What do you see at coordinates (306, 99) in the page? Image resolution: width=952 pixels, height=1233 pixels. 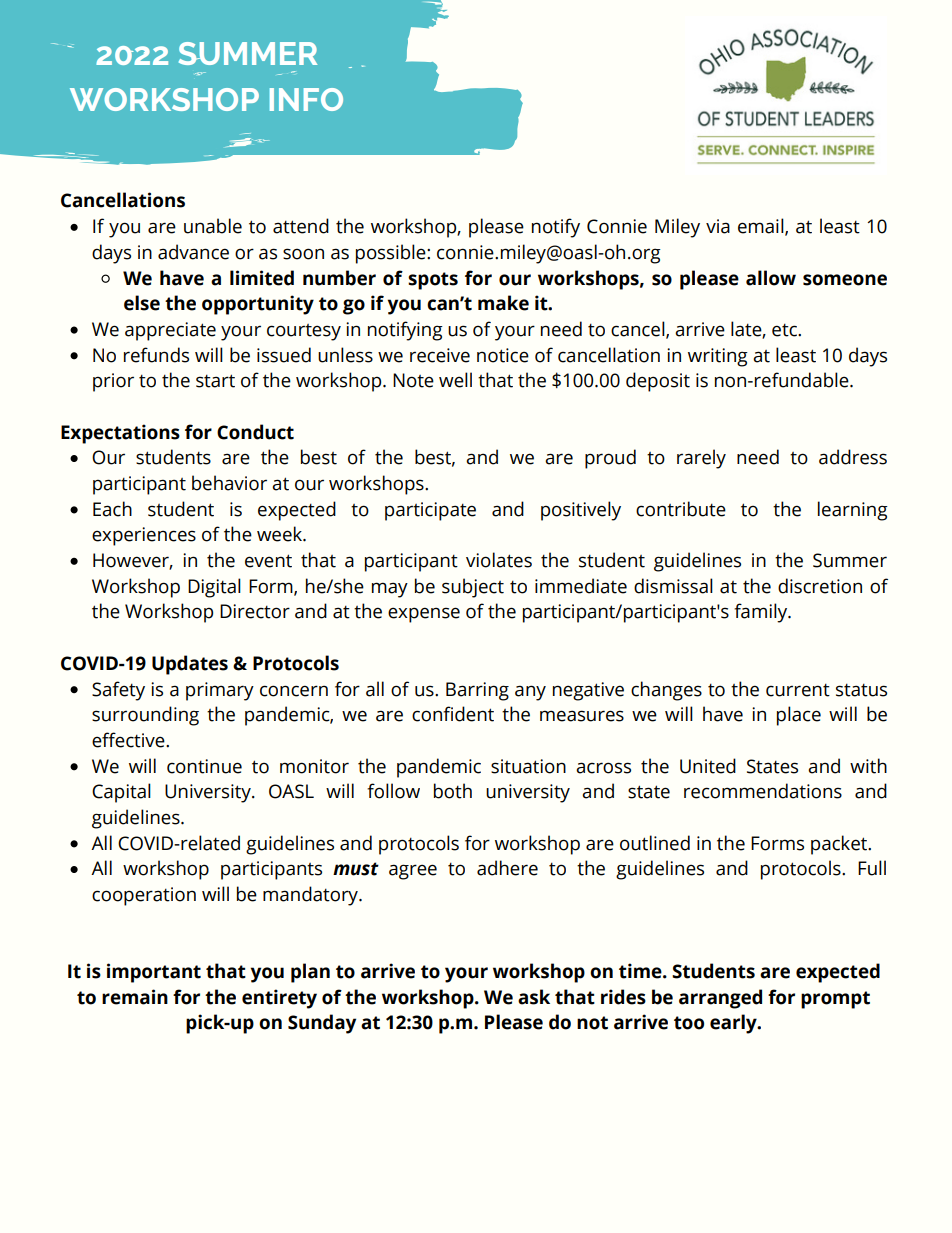 I see `INFO` at bounding box center [306, 99].
